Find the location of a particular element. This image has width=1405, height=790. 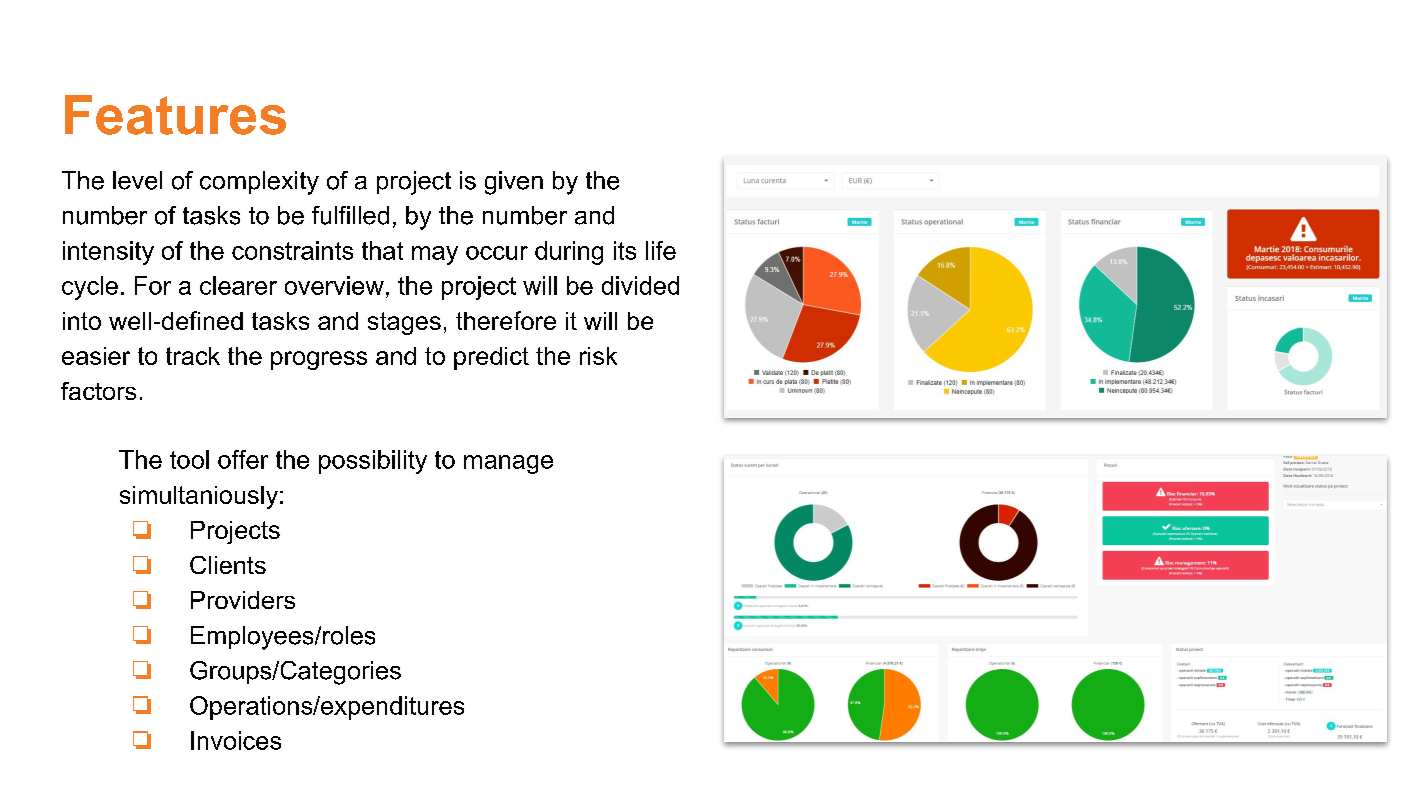

given is located at coordinates (514, 183).
